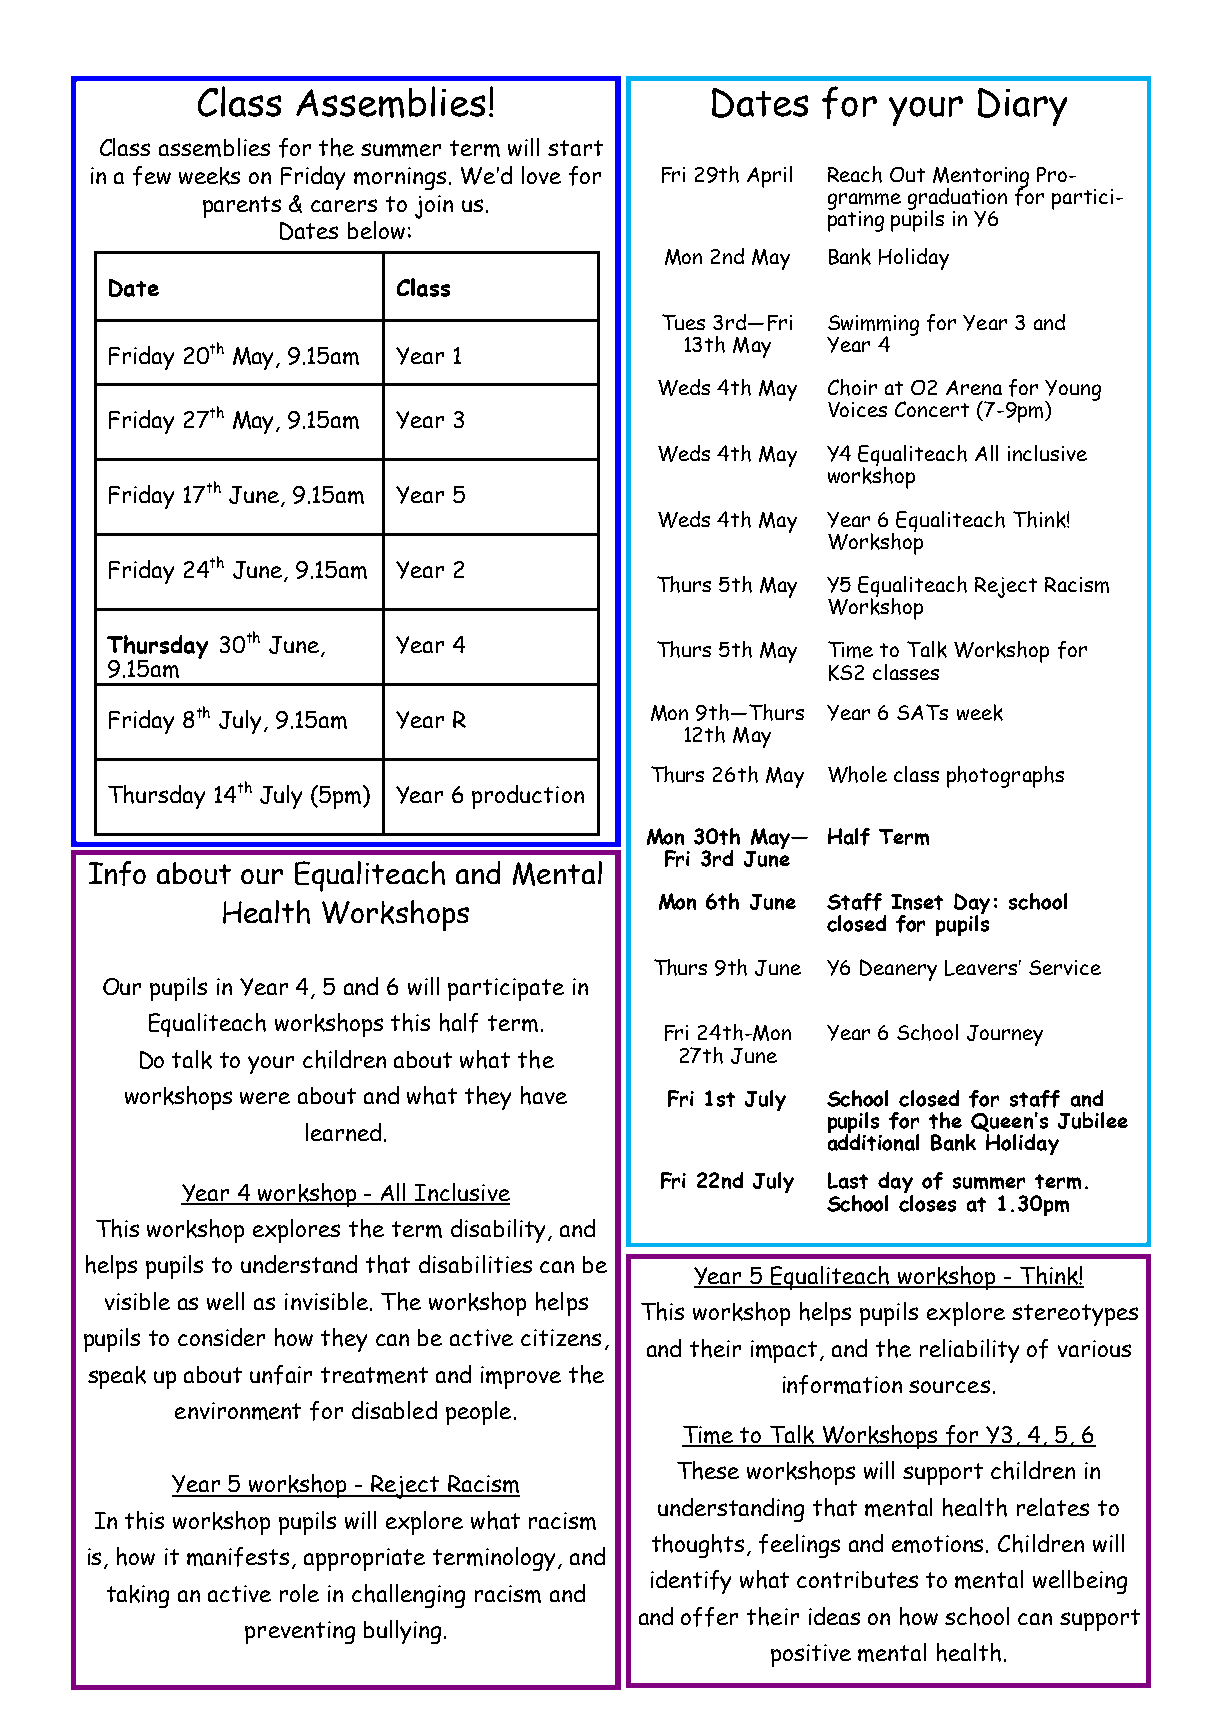  What do you see at coordinates (691, 1582) in the screenshot?
I see `identify` at bounding box center [691, 1582].
